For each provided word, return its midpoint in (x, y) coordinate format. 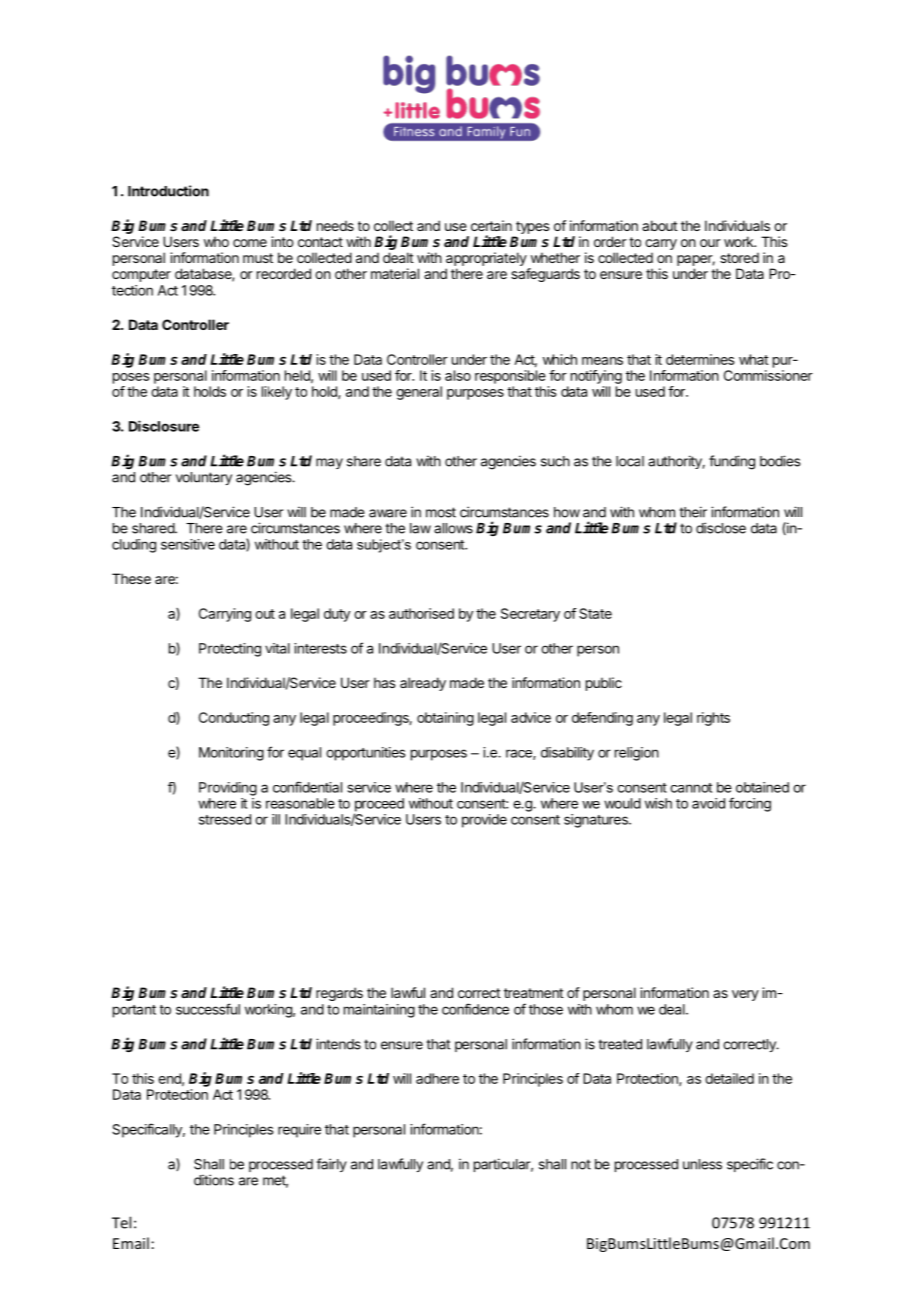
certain (491, 225)
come (250, 243)
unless (702, 1164)
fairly (331, 1165)
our (710, 243)
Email (131, 1243)
